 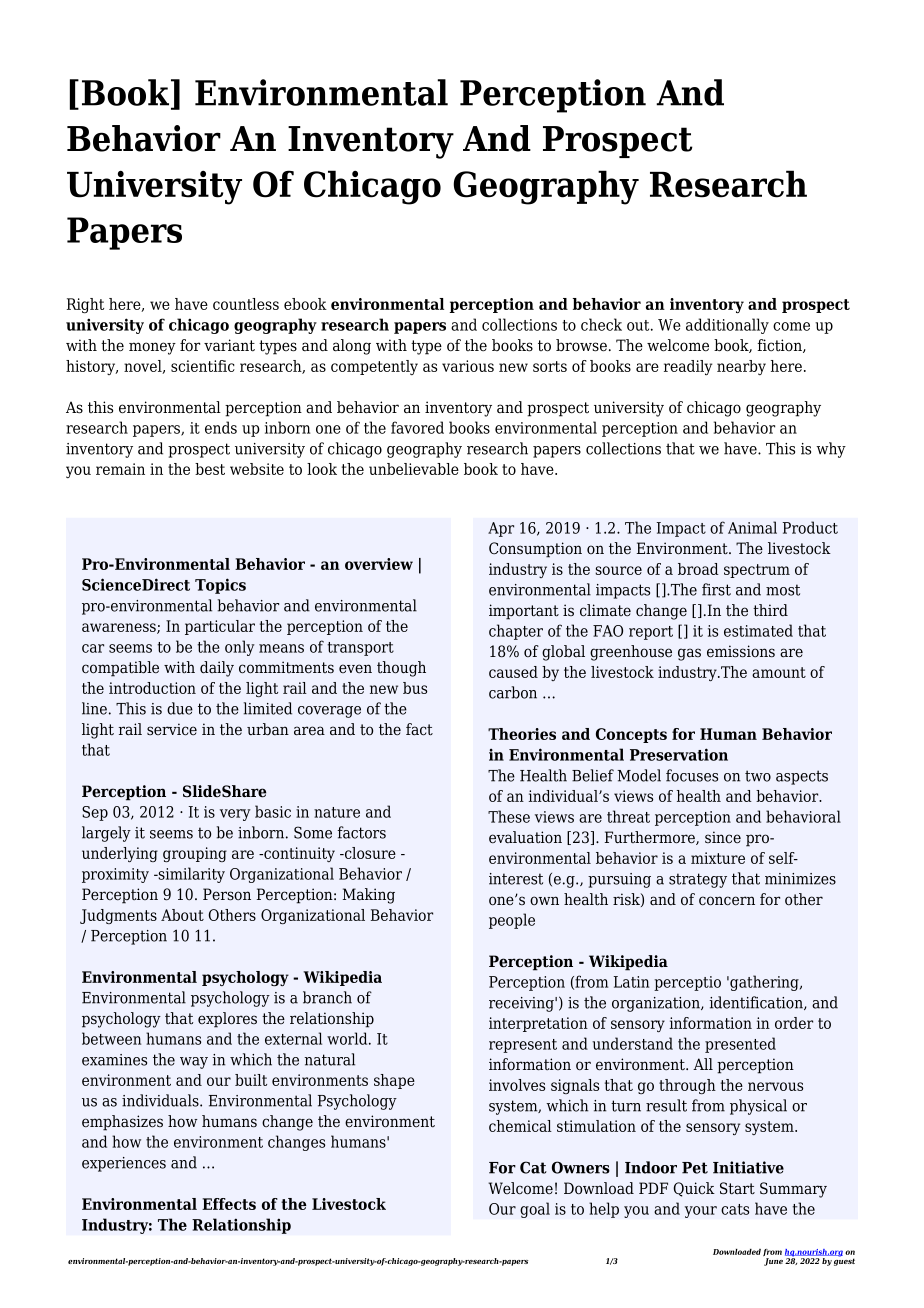 What do you see at coordinates (727, 326) in the screenshot?
I see `additionally` at bounding box center [727, 326].
